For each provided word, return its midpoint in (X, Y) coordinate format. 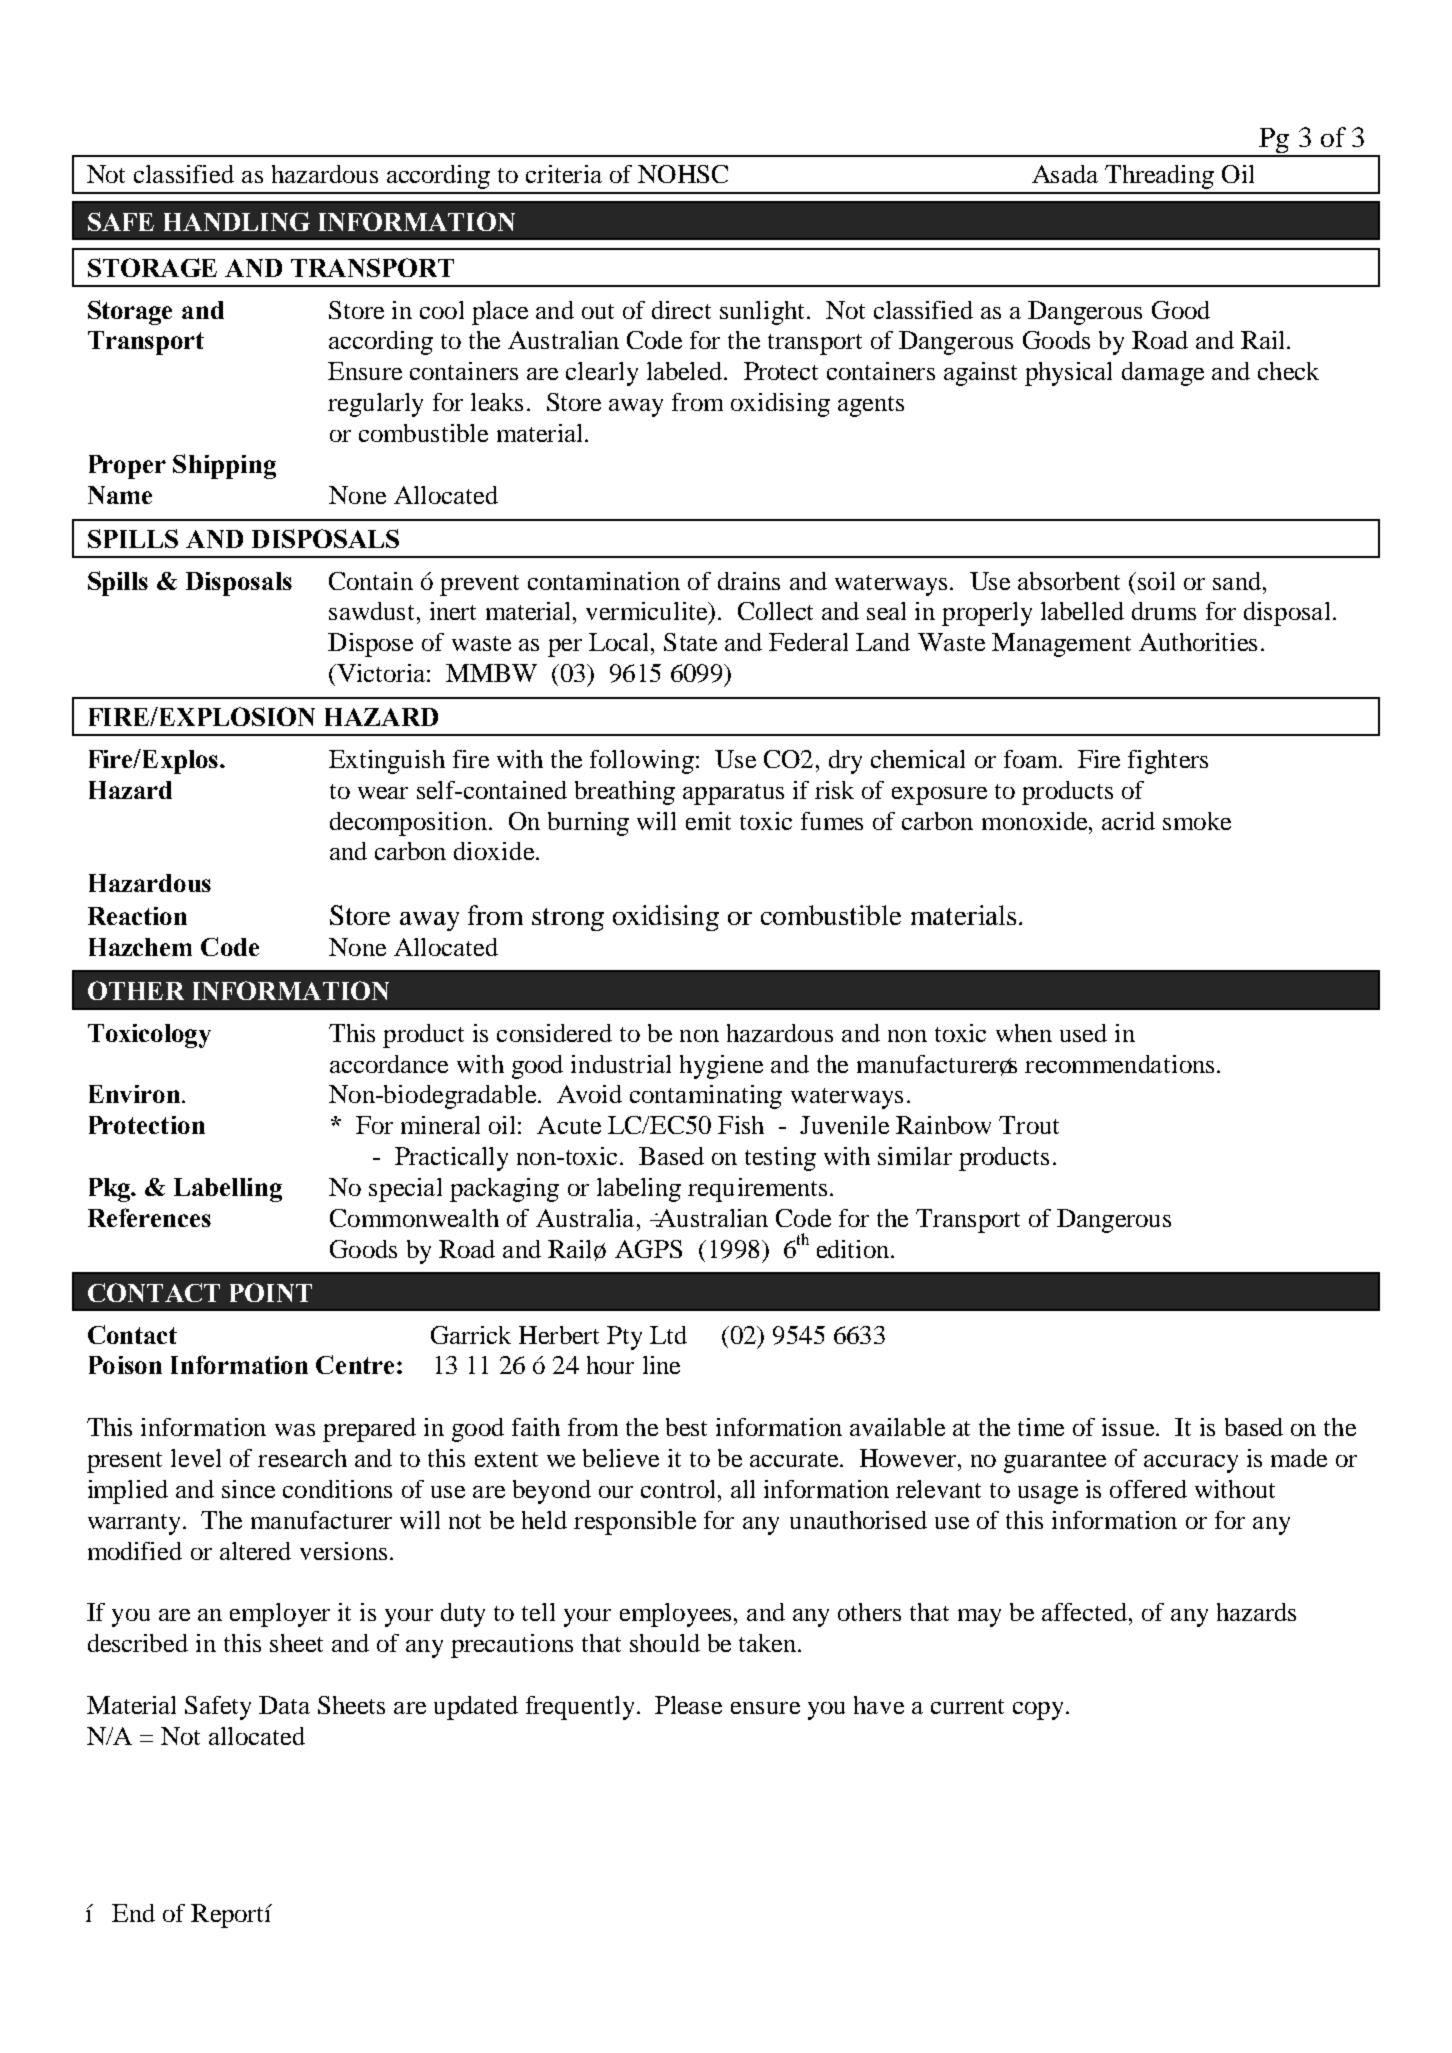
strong (568, 919)
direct (681, 310)
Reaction (137, 916)
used (1083, 1033)
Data (284, 1705)
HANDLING (237, 221)
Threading (1159, 177)
